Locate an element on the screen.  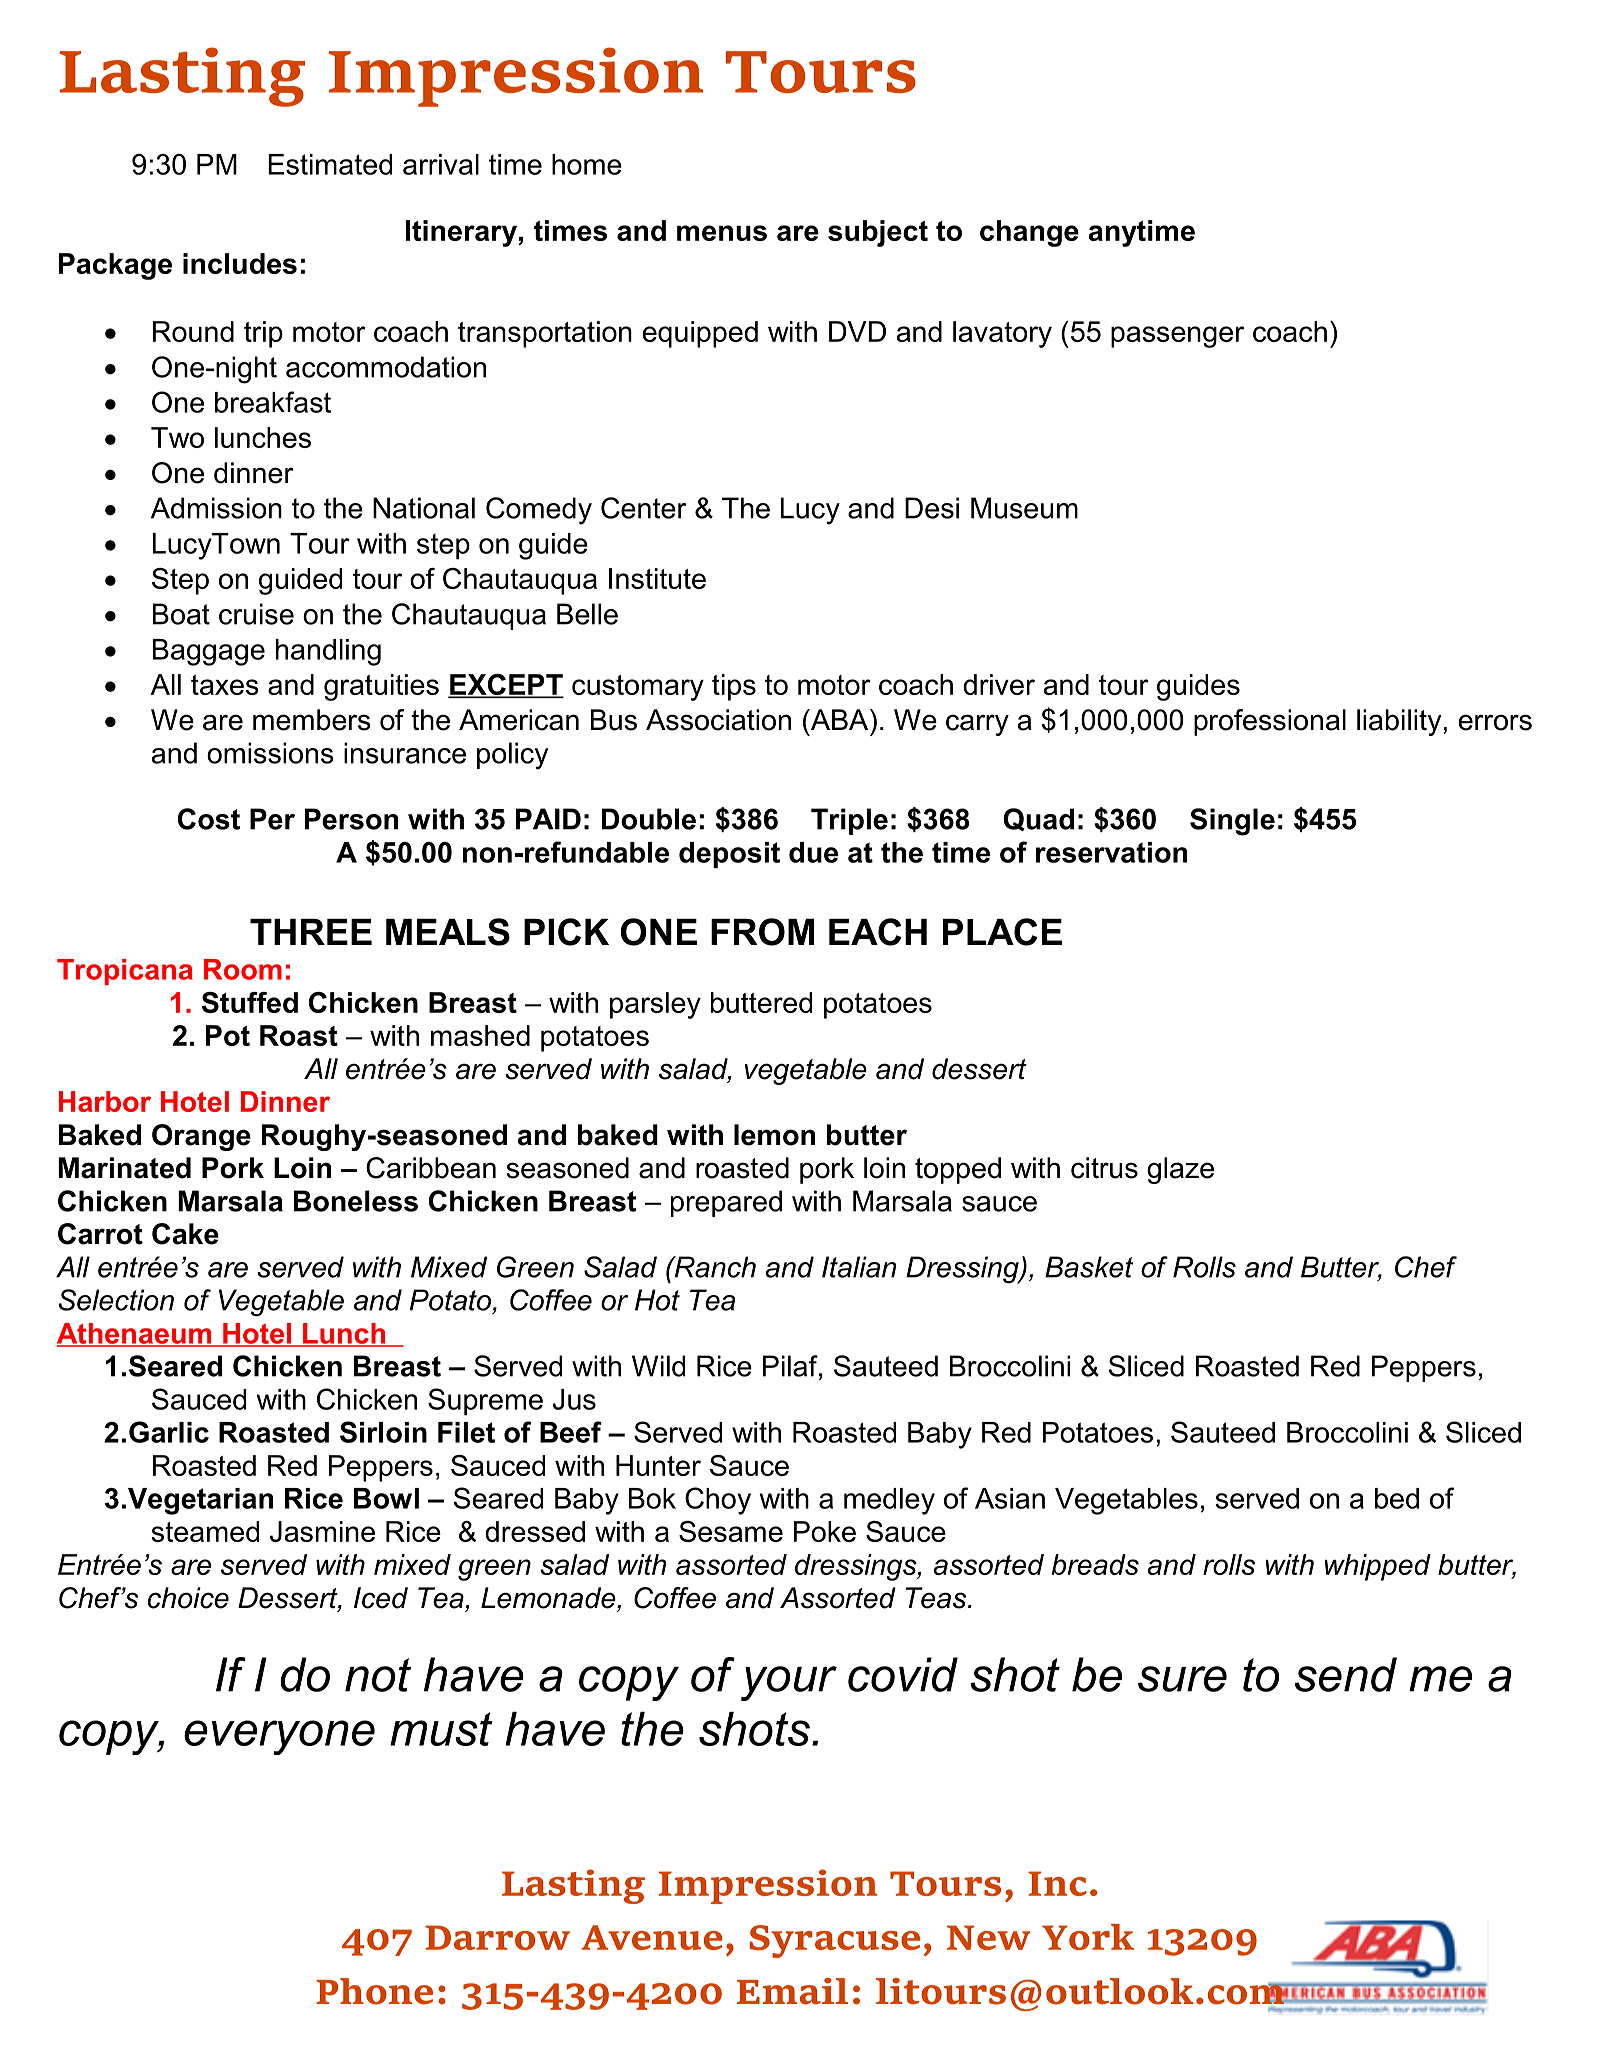
Single is located at coordinates (1232, 822).
